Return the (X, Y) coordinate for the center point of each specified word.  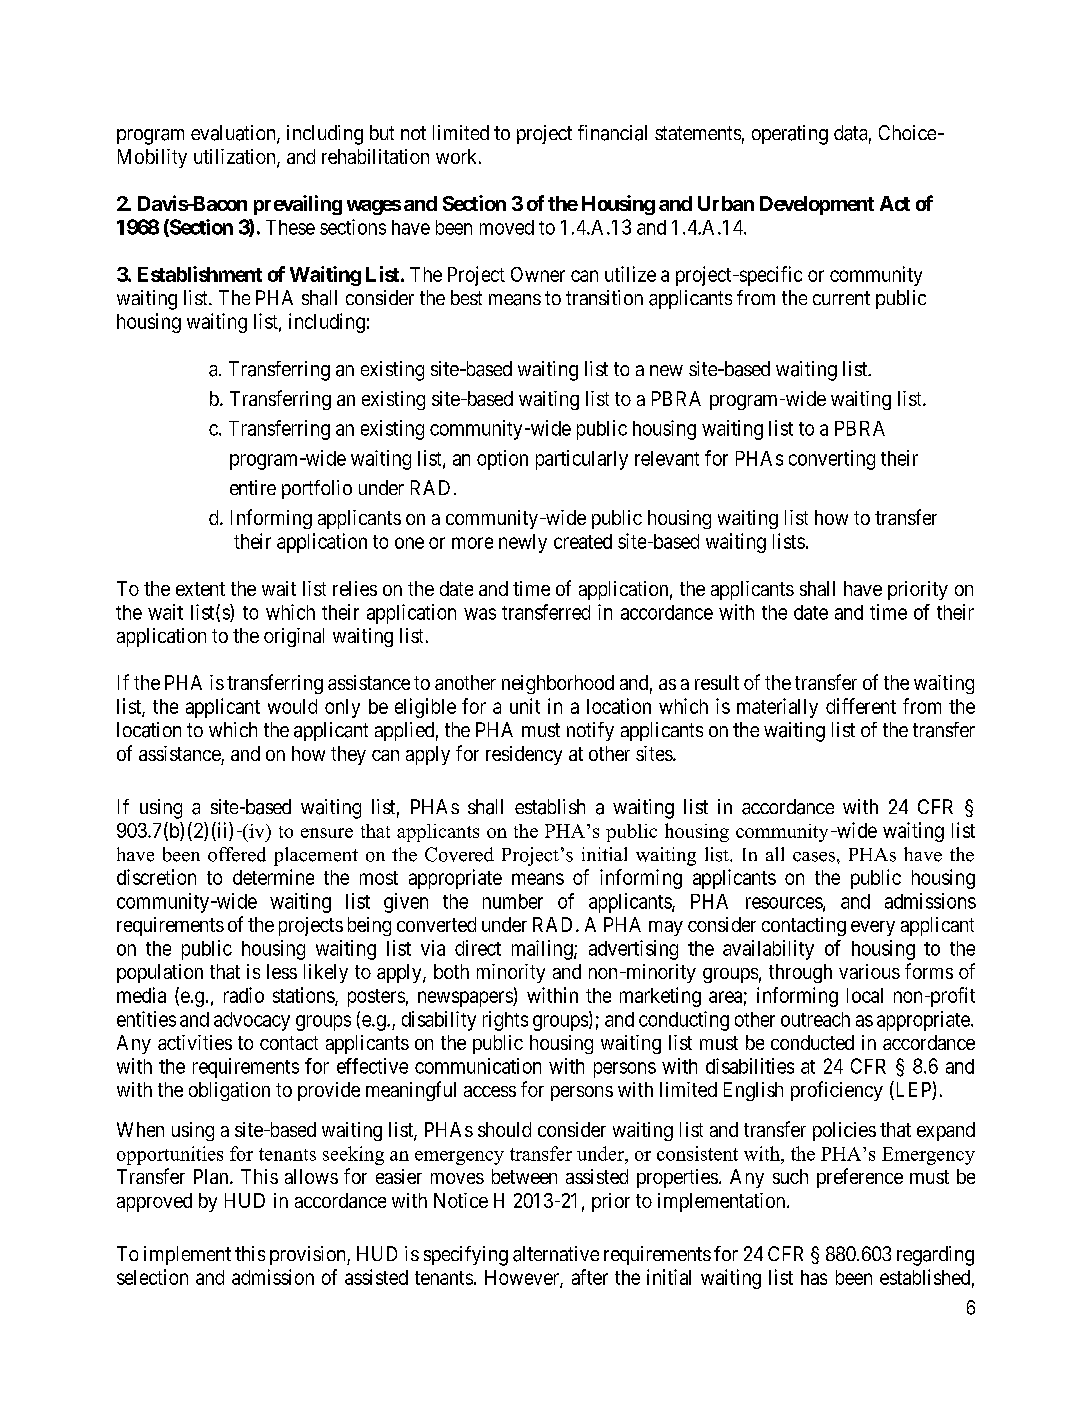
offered (237, 854)
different (861, 706)
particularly (582, 460)
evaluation (234, 134)
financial (612, 133)
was (480, 614)
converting (832, 460)
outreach (815, 1019)
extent (200, 589)
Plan (212, 1176)
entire (253, 487)
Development (817, 205)
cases (814, 857)
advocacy (252, 1021)
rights (505, 1021)
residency (524, 755)
